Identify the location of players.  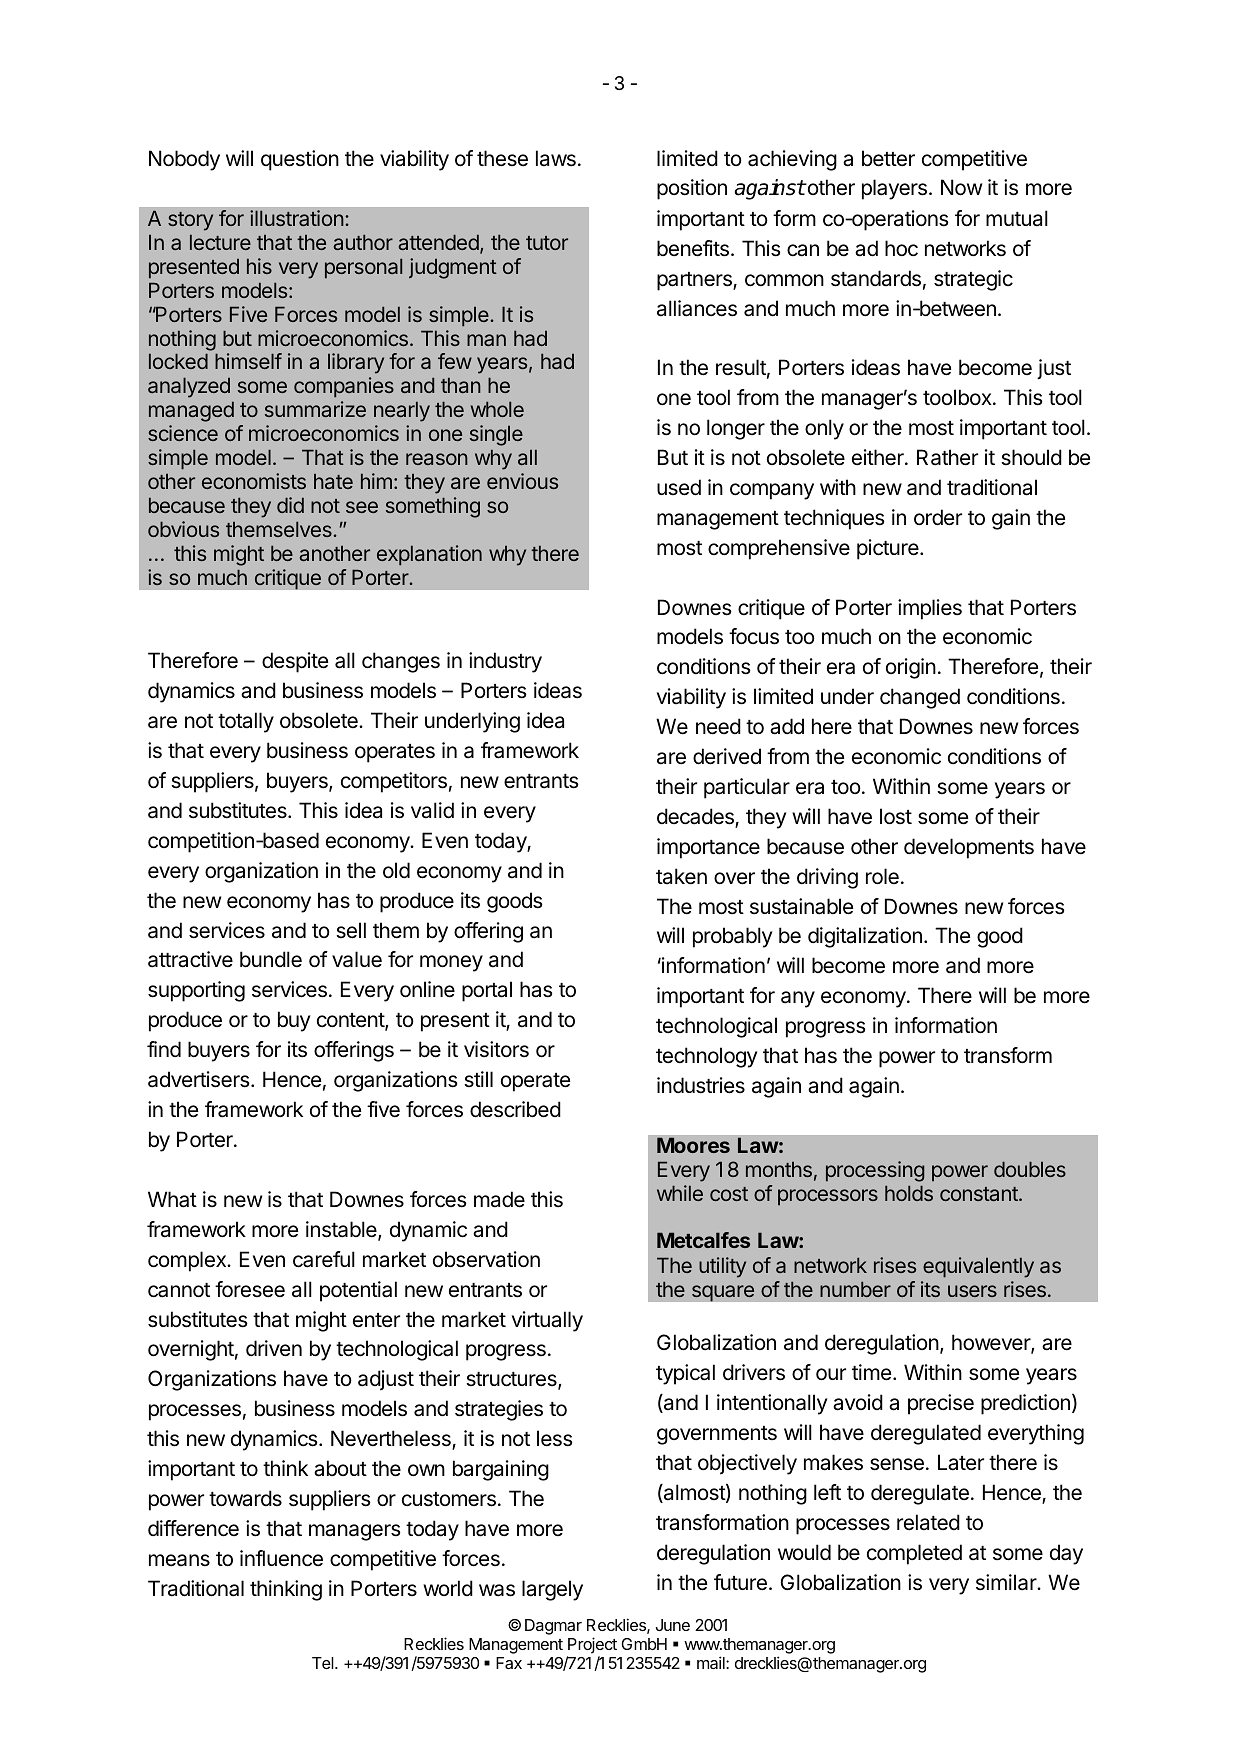
(894, 189).
